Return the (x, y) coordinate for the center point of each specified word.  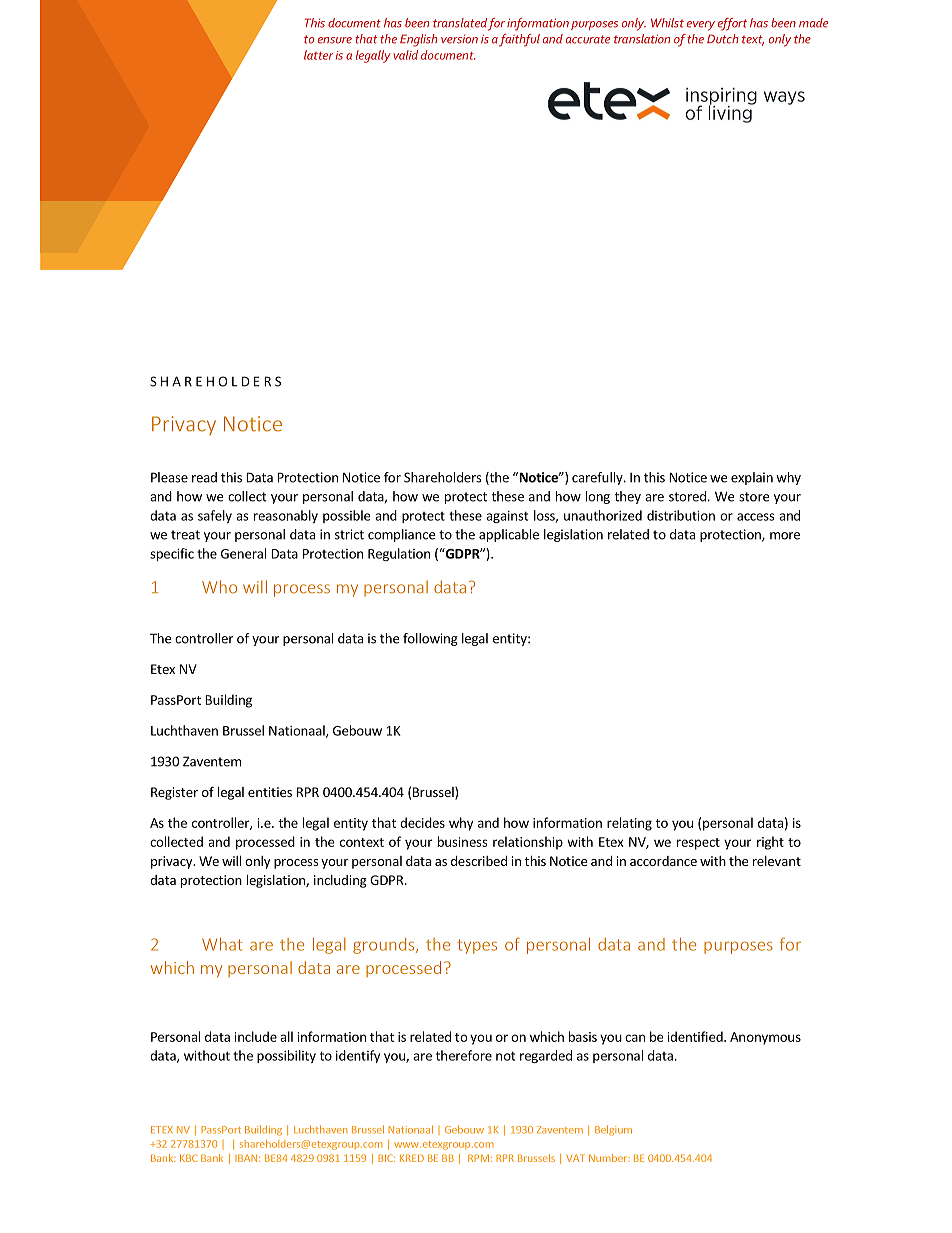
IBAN (246, 1158)
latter (318, 55)
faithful (519, 40)
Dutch (722, 39)
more (785, 536)
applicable (509, 535)
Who (219, 587)
